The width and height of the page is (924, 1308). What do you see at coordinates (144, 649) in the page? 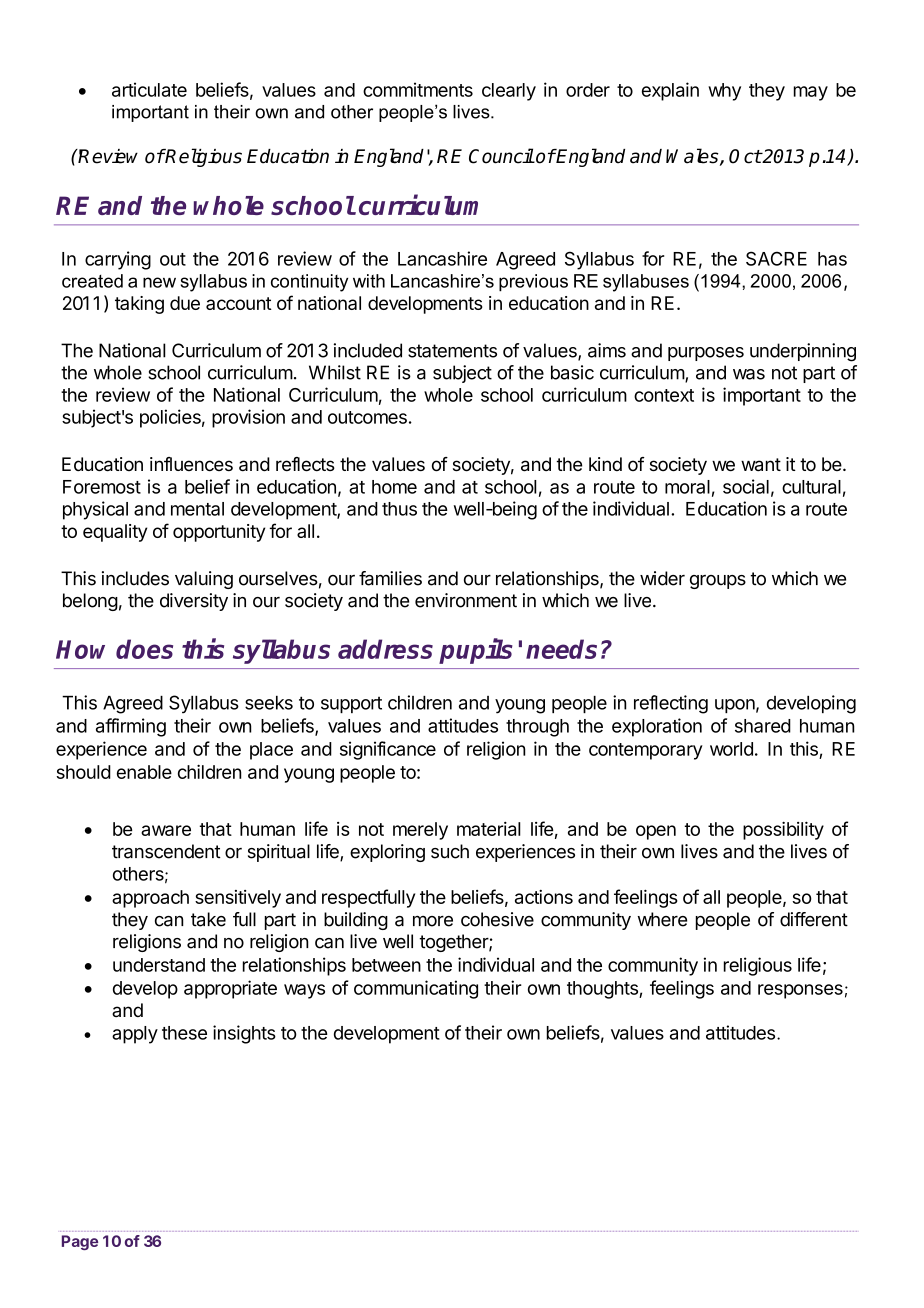
I see `does` at bounding box center [144, 649].
